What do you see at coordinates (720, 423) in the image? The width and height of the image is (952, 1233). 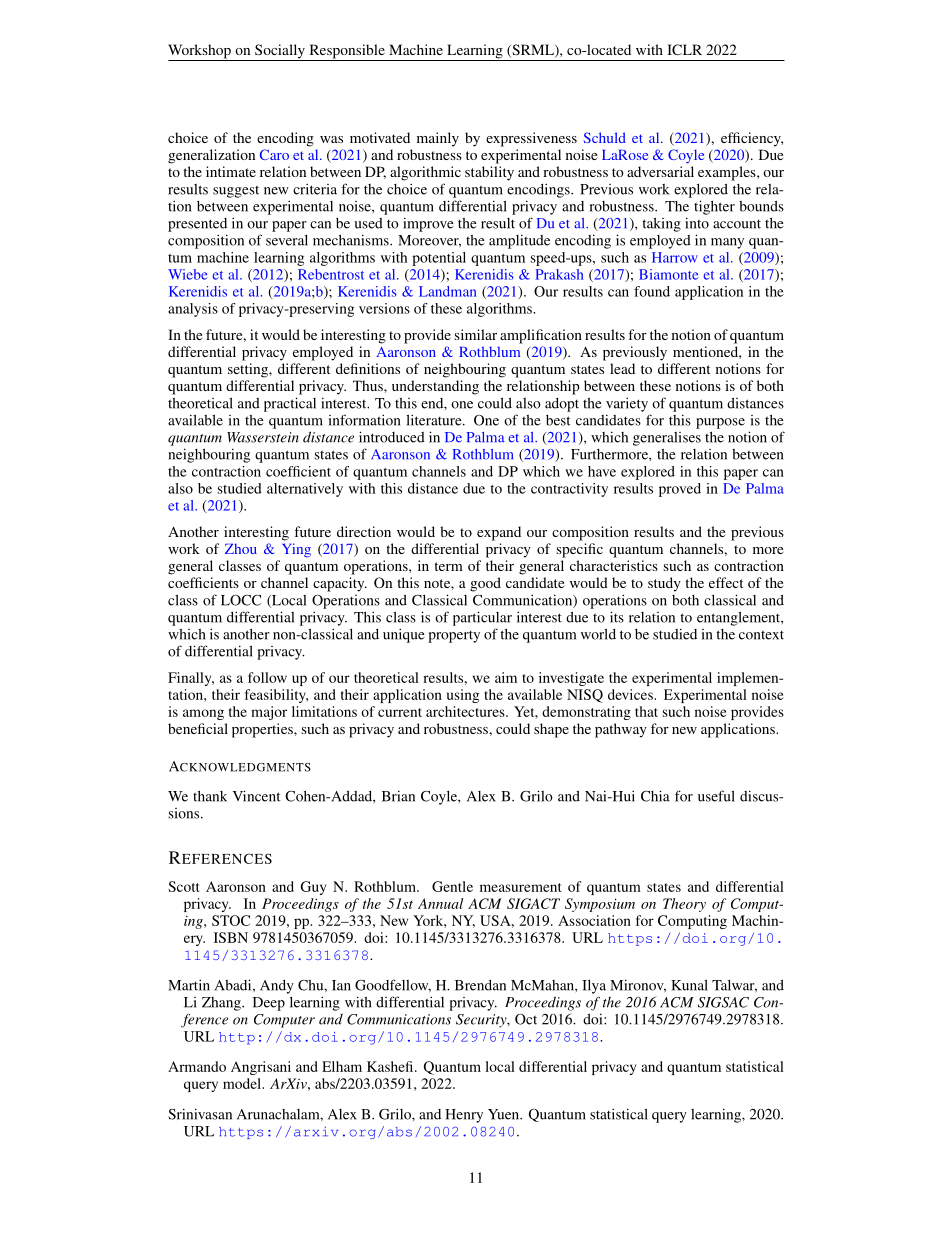 I see `purpose` at bounding box center [720, 423].
